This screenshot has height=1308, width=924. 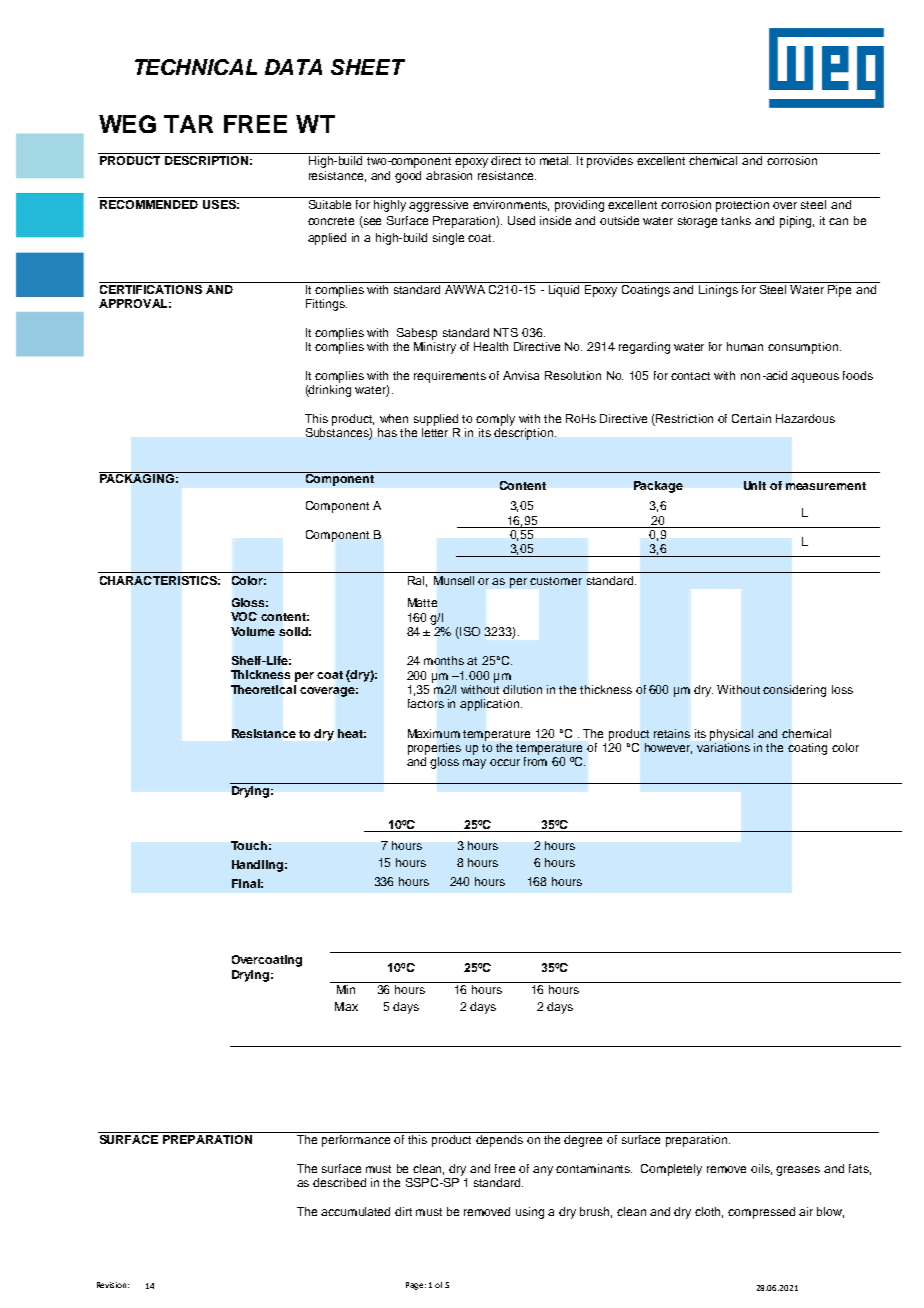 What do you see at coordinates (474, 764) in the screenshot?
I see `may` at bounding box center [474, 764].
